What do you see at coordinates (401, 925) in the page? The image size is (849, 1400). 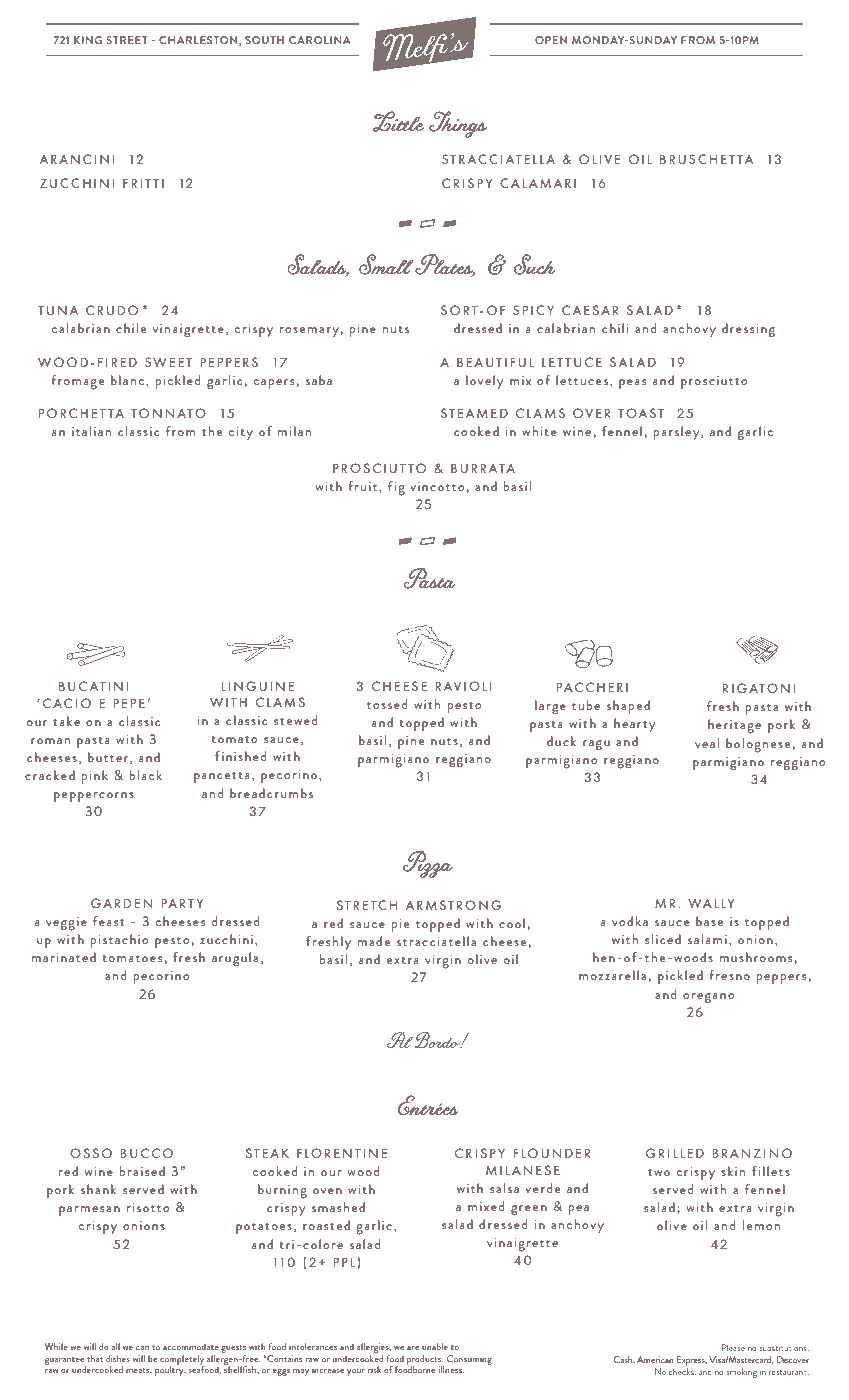 I see `pie` at bounding box center [401, 925].
